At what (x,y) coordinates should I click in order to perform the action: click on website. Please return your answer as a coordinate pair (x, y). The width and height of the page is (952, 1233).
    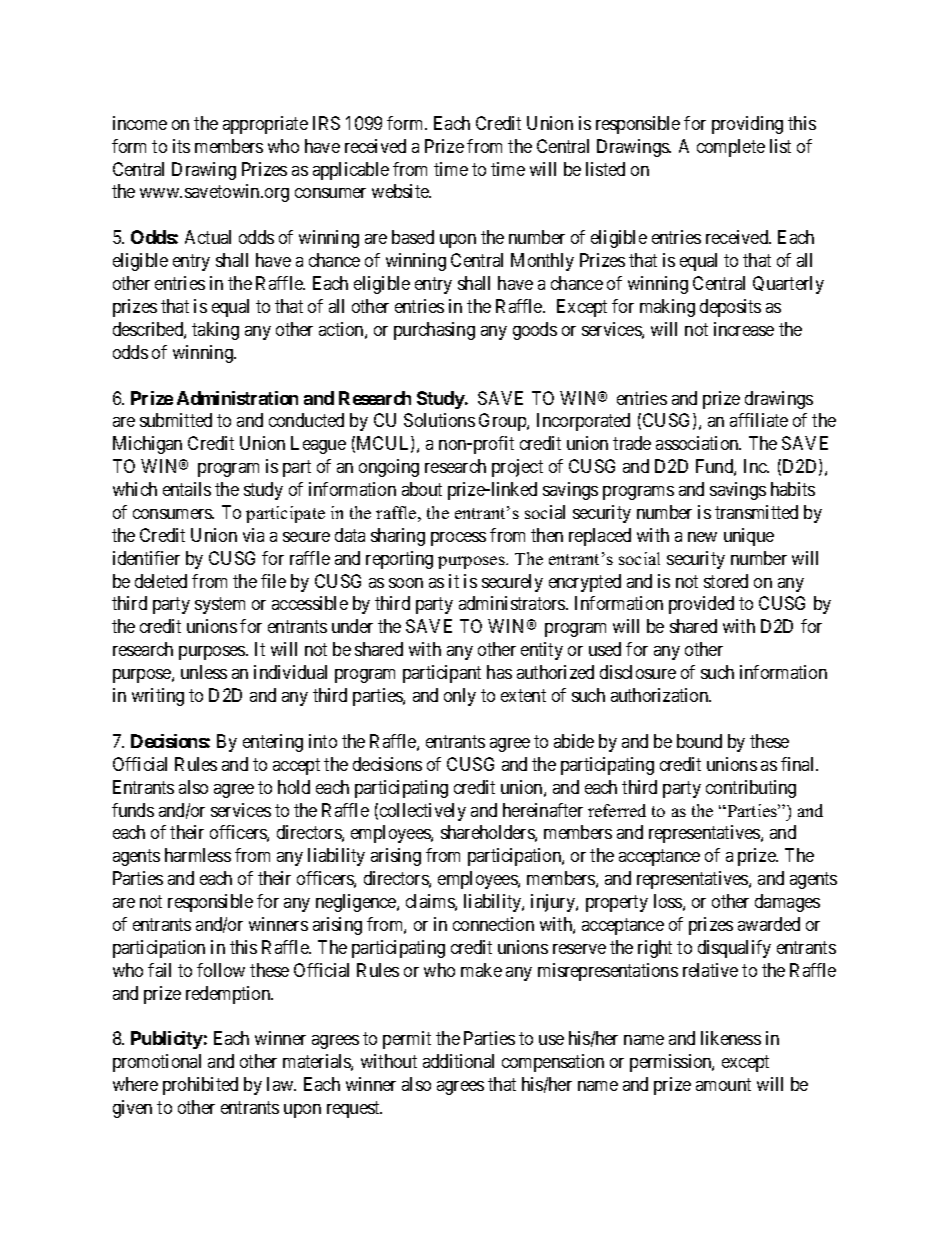
    Looking at the image, I should click on (401, 191).
